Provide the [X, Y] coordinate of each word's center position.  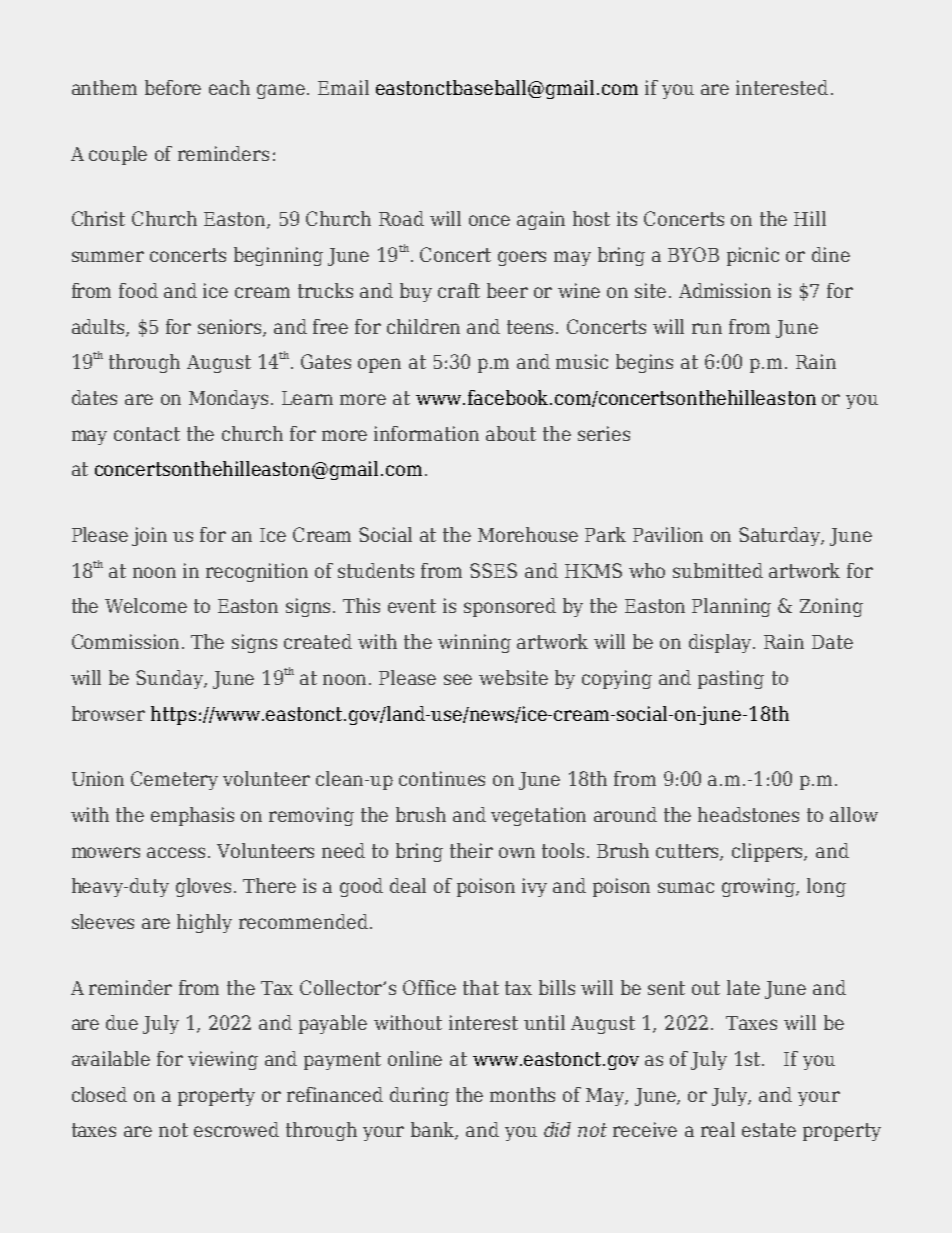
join [149, 536]
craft [459, 290]
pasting [731, 679]
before [173, 87]
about [511, 433]
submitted [718, 570]
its [627, 218]
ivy [534, 887]
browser [108, 713]
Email [343, 87]
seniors [231, 327]
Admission [725, 290]
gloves [203, 887]
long [826, 887]
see [458, 679]
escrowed [236, 1129]
